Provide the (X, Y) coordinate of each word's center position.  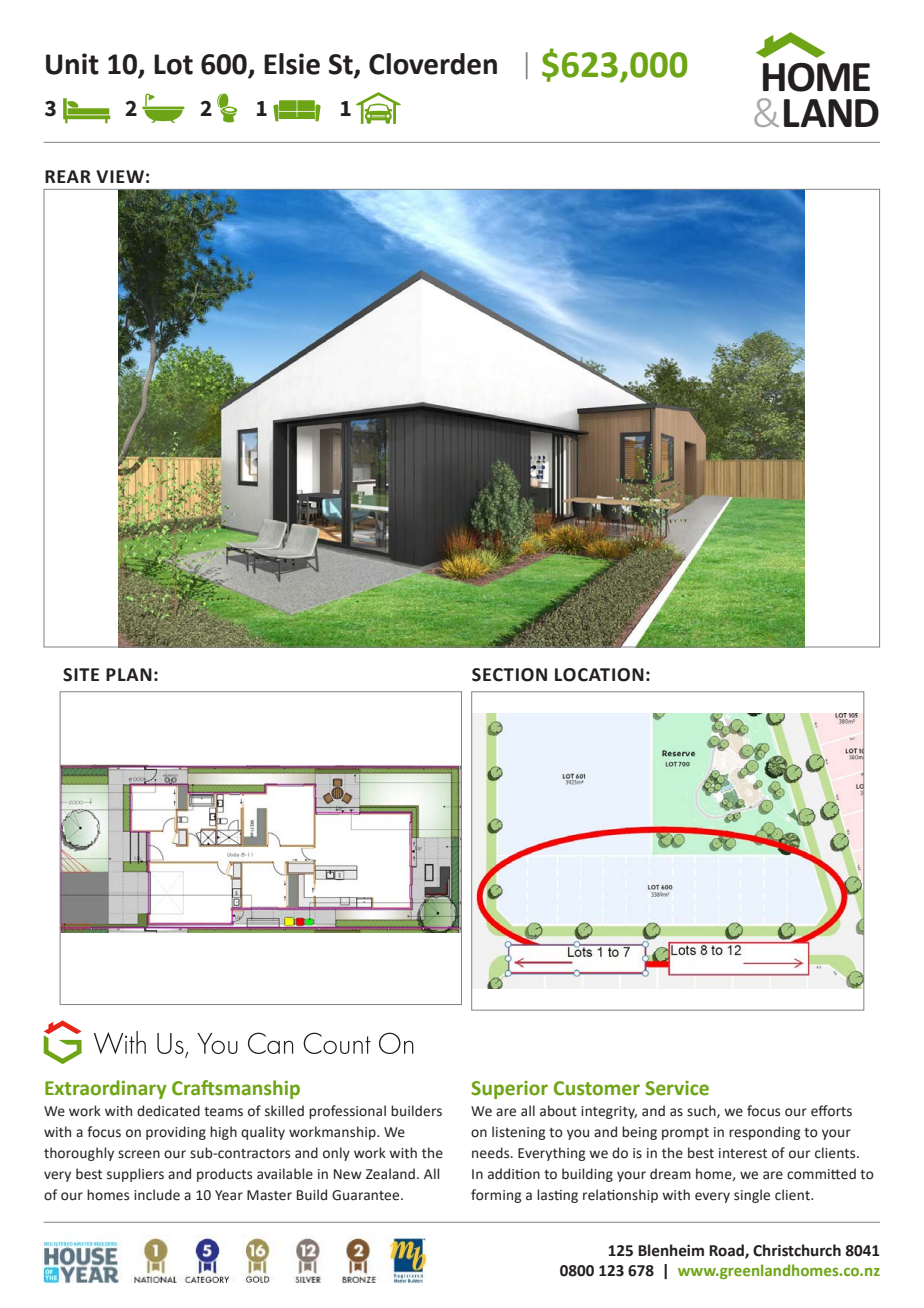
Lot (173, 64)
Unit (72, 64)
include (157, 1195)
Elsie (292, 64)
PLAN (129, 674)
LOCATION (599, 675)
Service (677, 1088)
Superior (509, 1090)
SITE (81, 675)
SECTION (509, 675)
